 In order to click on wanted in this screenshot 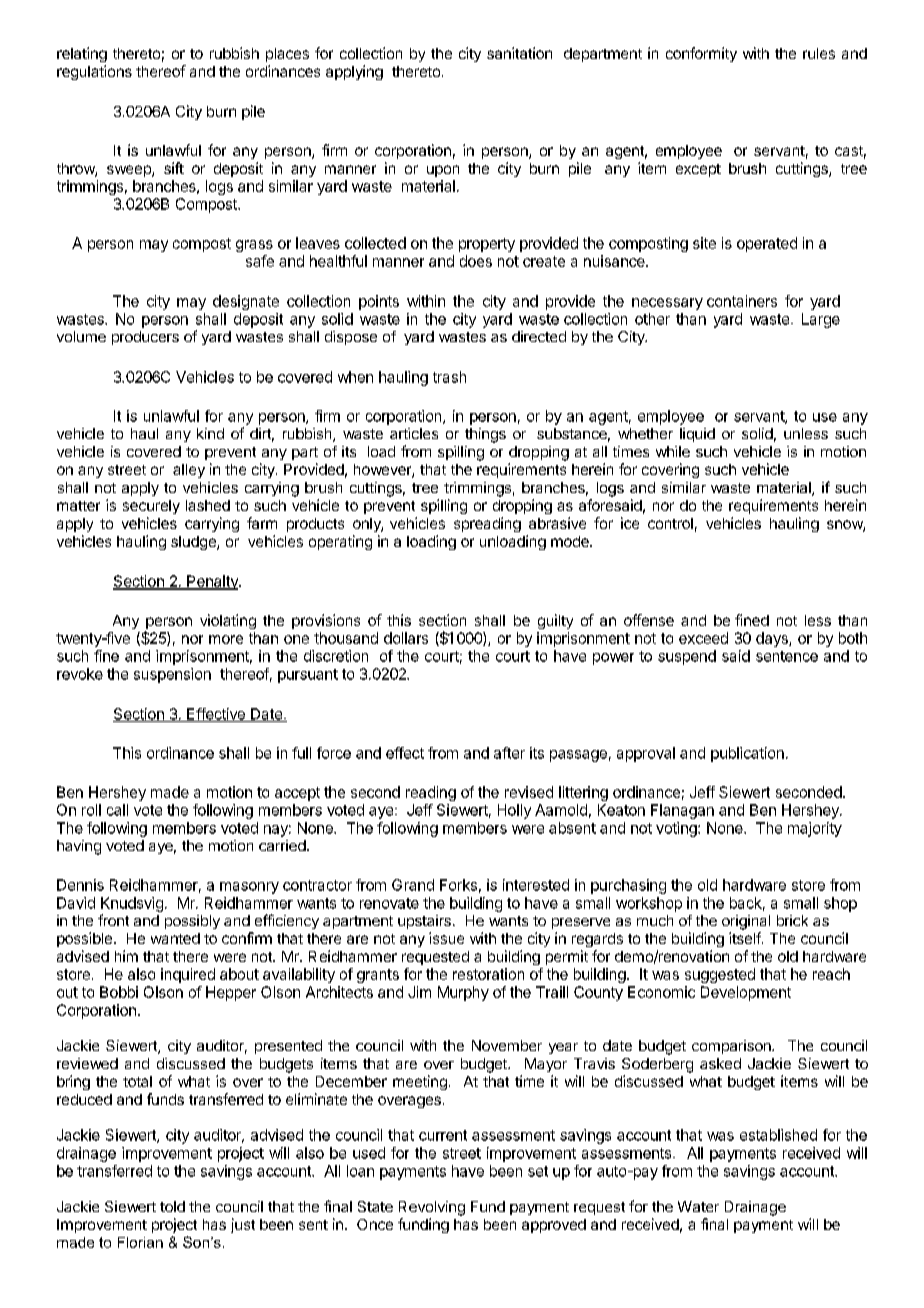, I will do `click(175, 938)`.
